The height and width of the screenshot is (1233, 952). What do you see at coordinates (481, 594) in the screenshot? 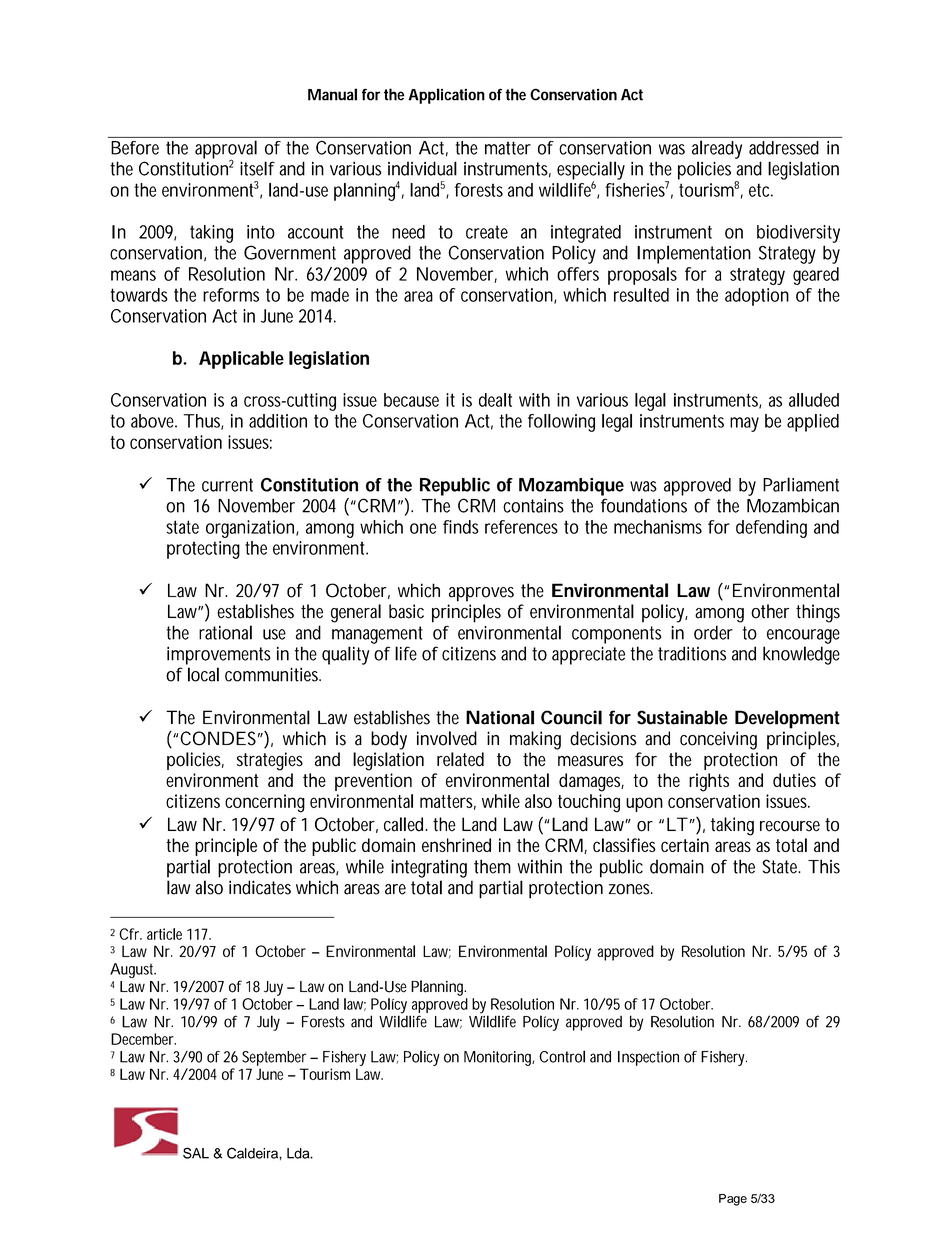
I see `approves` at bounding box center [481, 594].
